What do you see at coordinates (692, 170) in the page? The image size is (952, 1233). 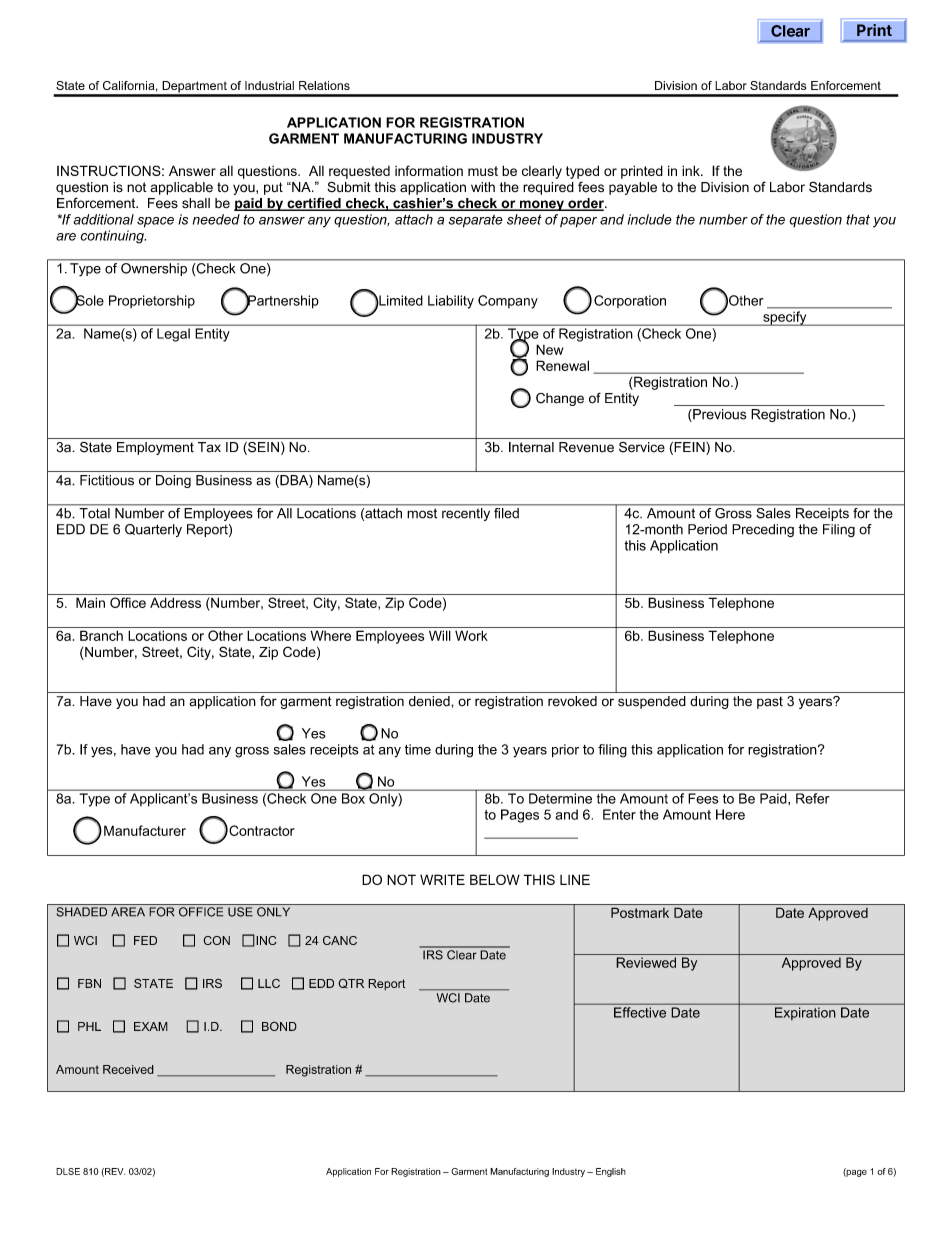 I see `ink` at bounding box center [692, 170].
